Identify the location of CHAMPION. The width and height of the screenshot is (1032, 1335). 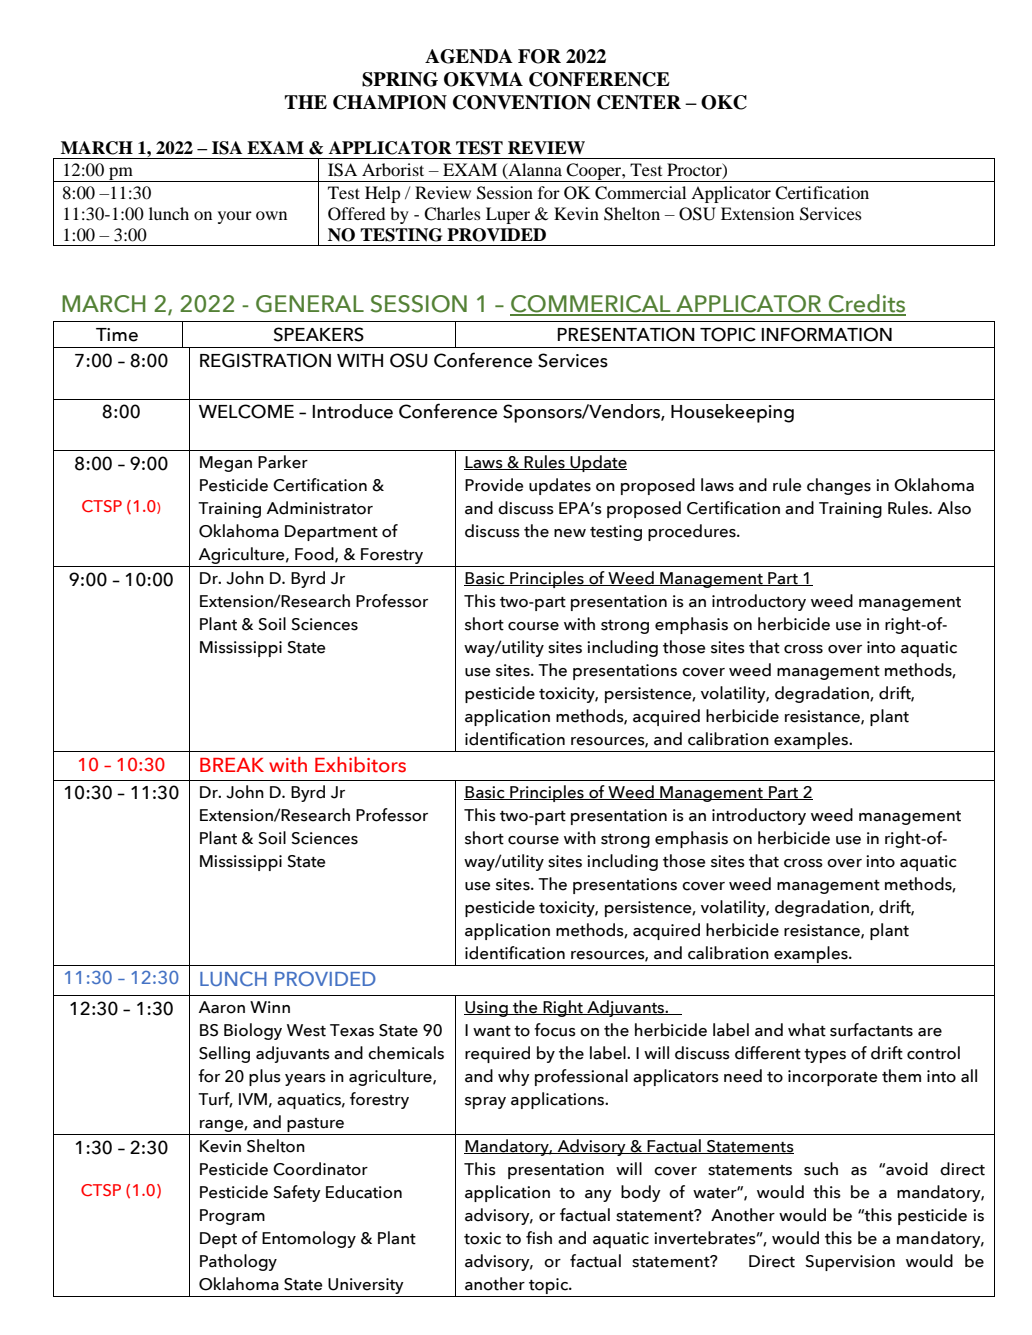
(390, 102).
